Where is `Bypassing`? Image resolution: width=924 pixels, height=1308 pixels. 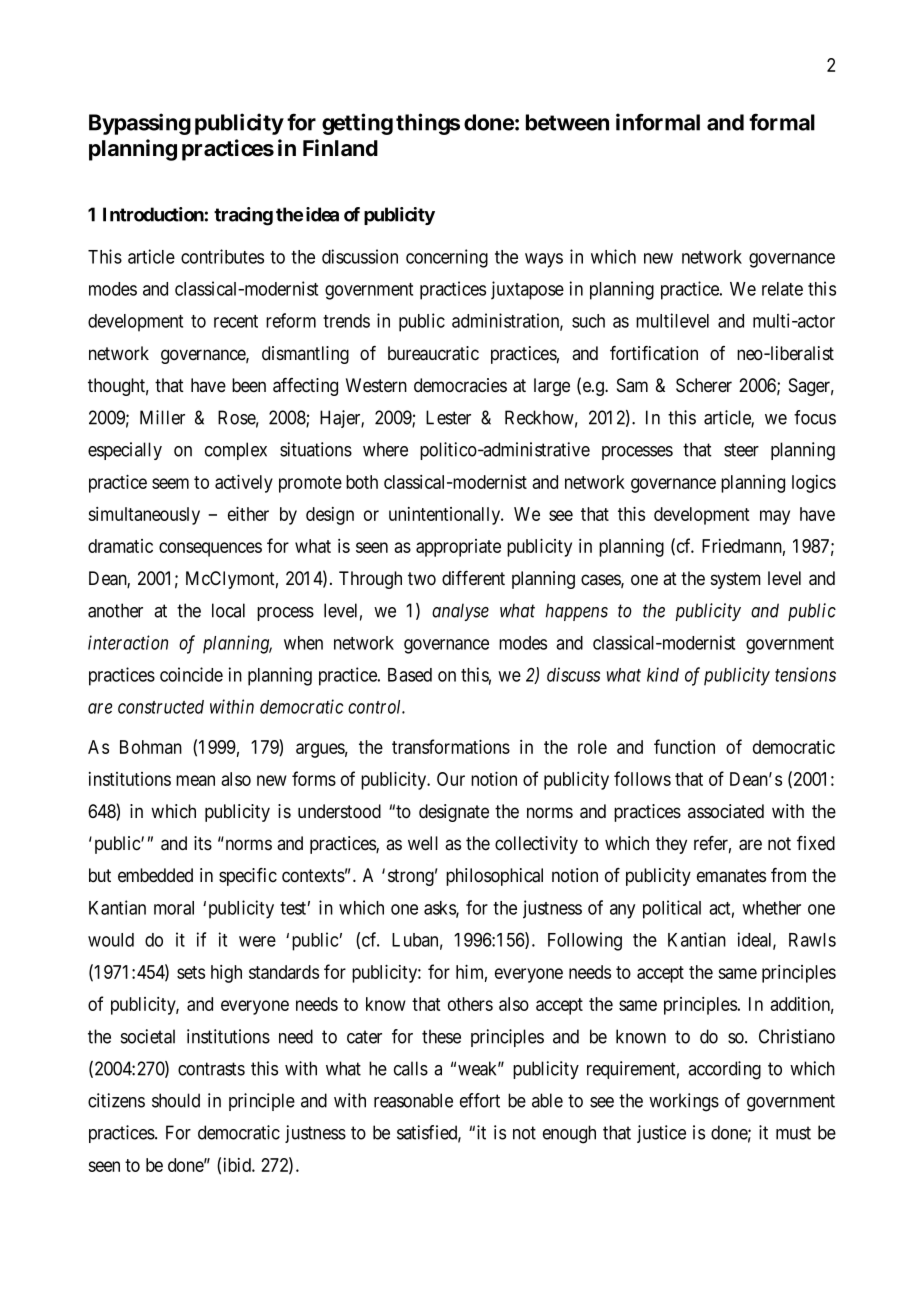
Bypassing is located at coordinates (140, 124).
